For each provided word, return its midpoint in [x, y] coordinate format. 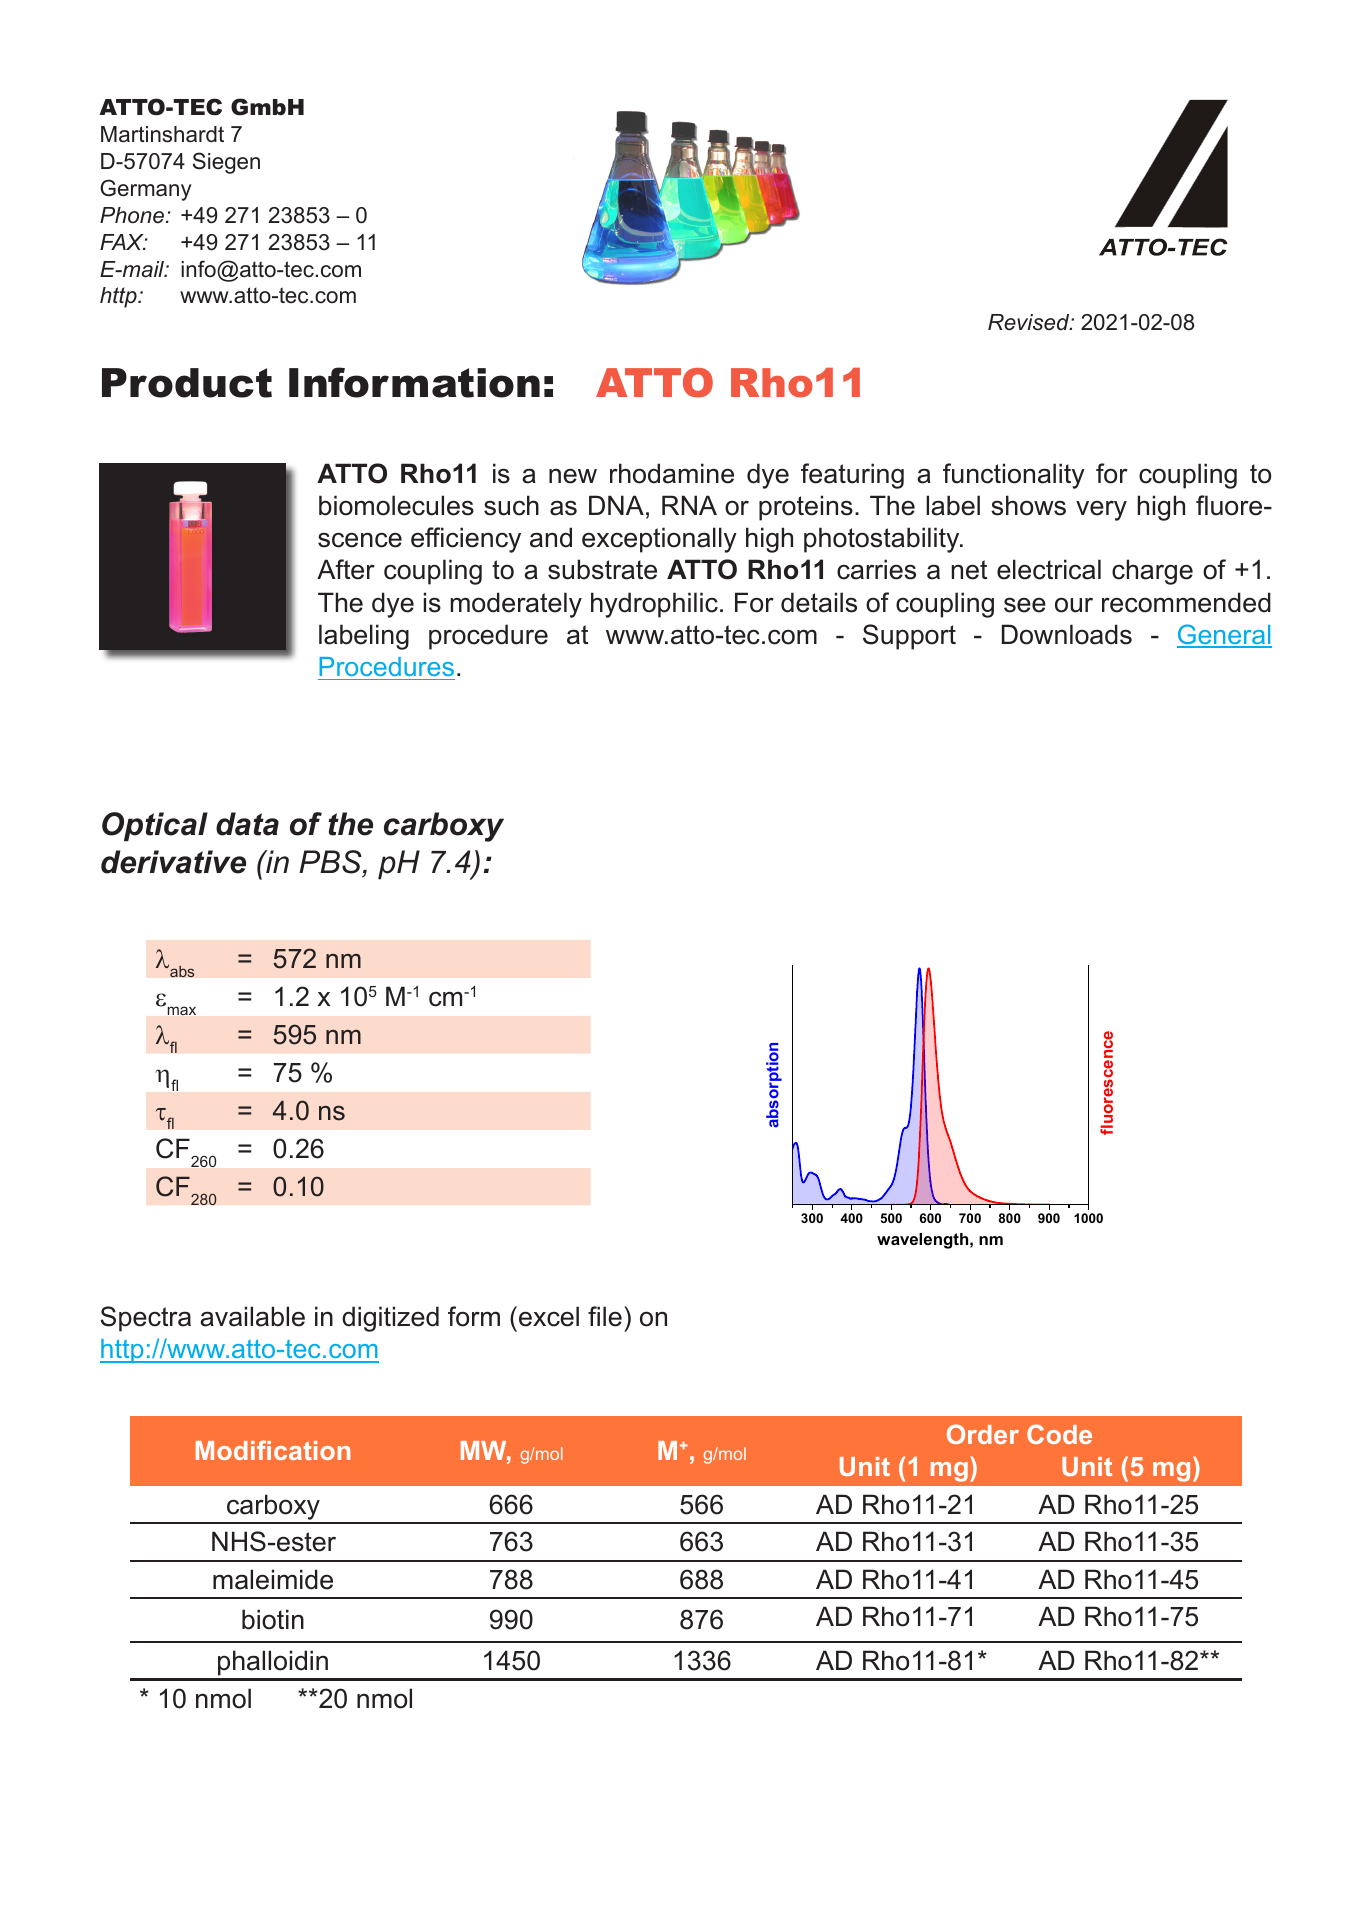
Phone [132, 215]
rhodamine [672, 473]
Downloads [1067, 634]
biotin [273, 1619]
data [247, 824]
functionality [1014, 476]
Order [983, 1434]
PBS [331, 863]
